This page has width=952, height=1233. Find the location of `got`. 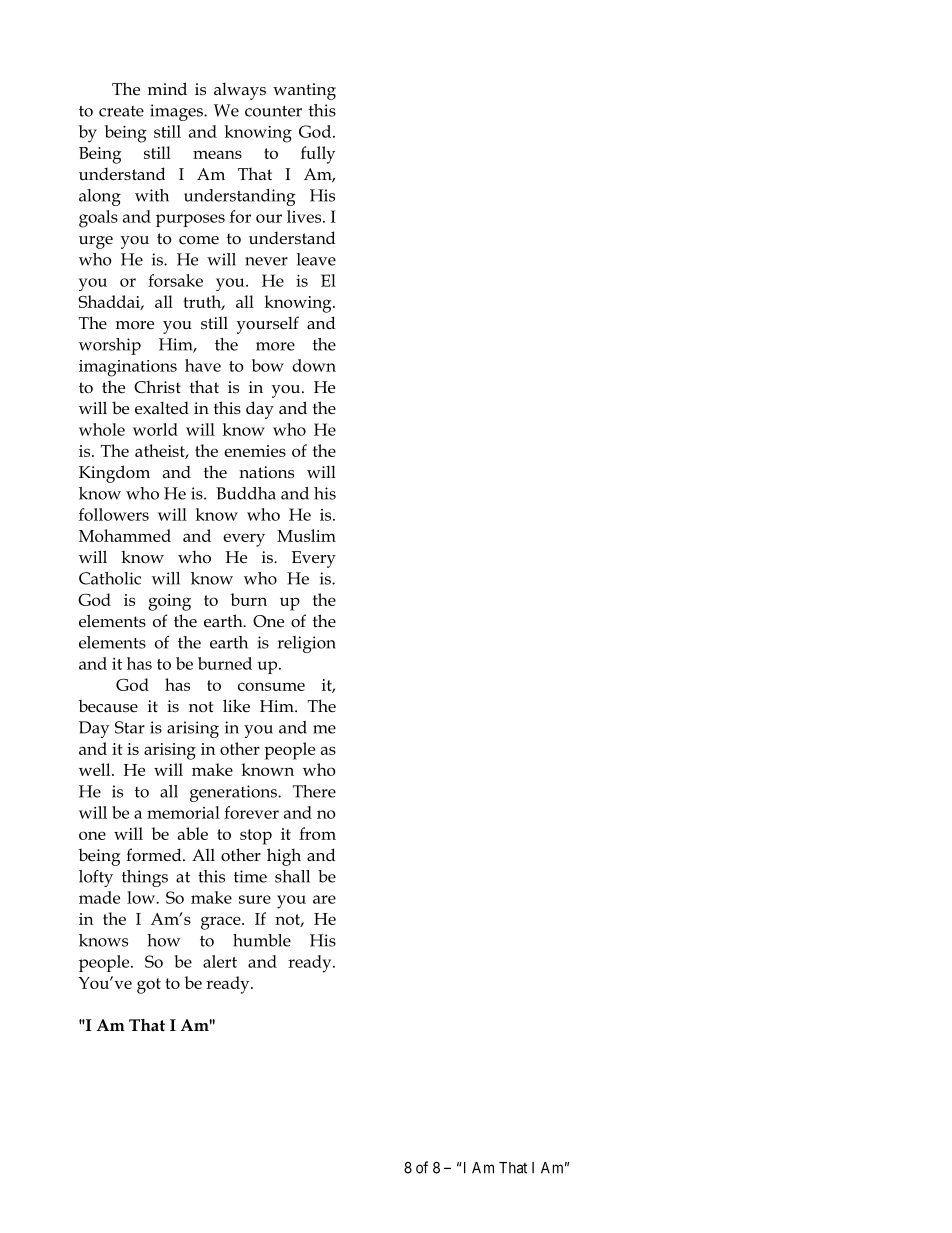

got is located at coordinates (149, 986).
